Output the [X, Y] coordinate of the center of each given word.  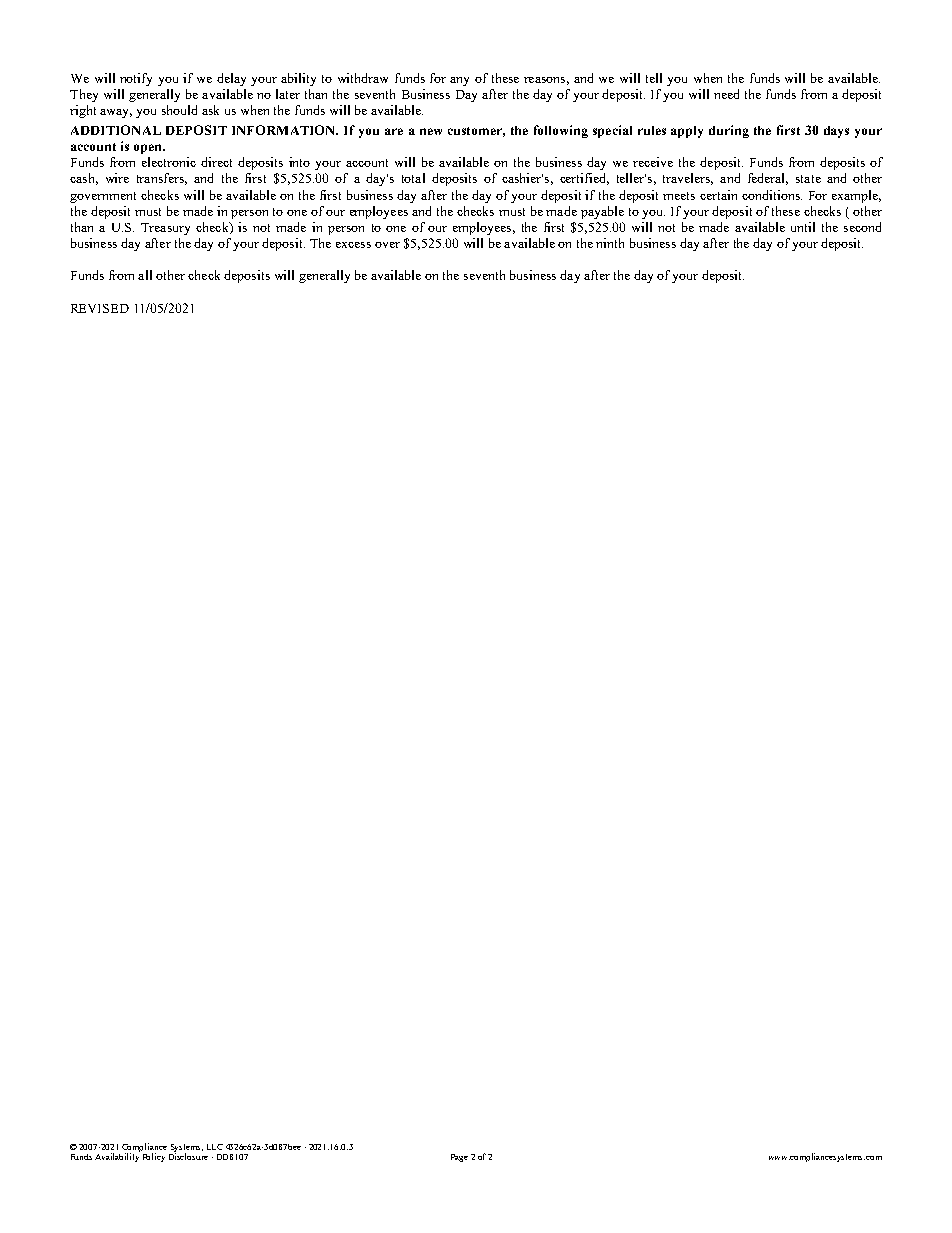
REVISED [100, 308]
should [179, 110]
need [726, 94]
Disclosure [188, 1156]
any [459, 81]
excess [353, 245]
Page [459, 1158]
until [803, 227]
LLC [215, 1147]
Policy [154, 1157]
